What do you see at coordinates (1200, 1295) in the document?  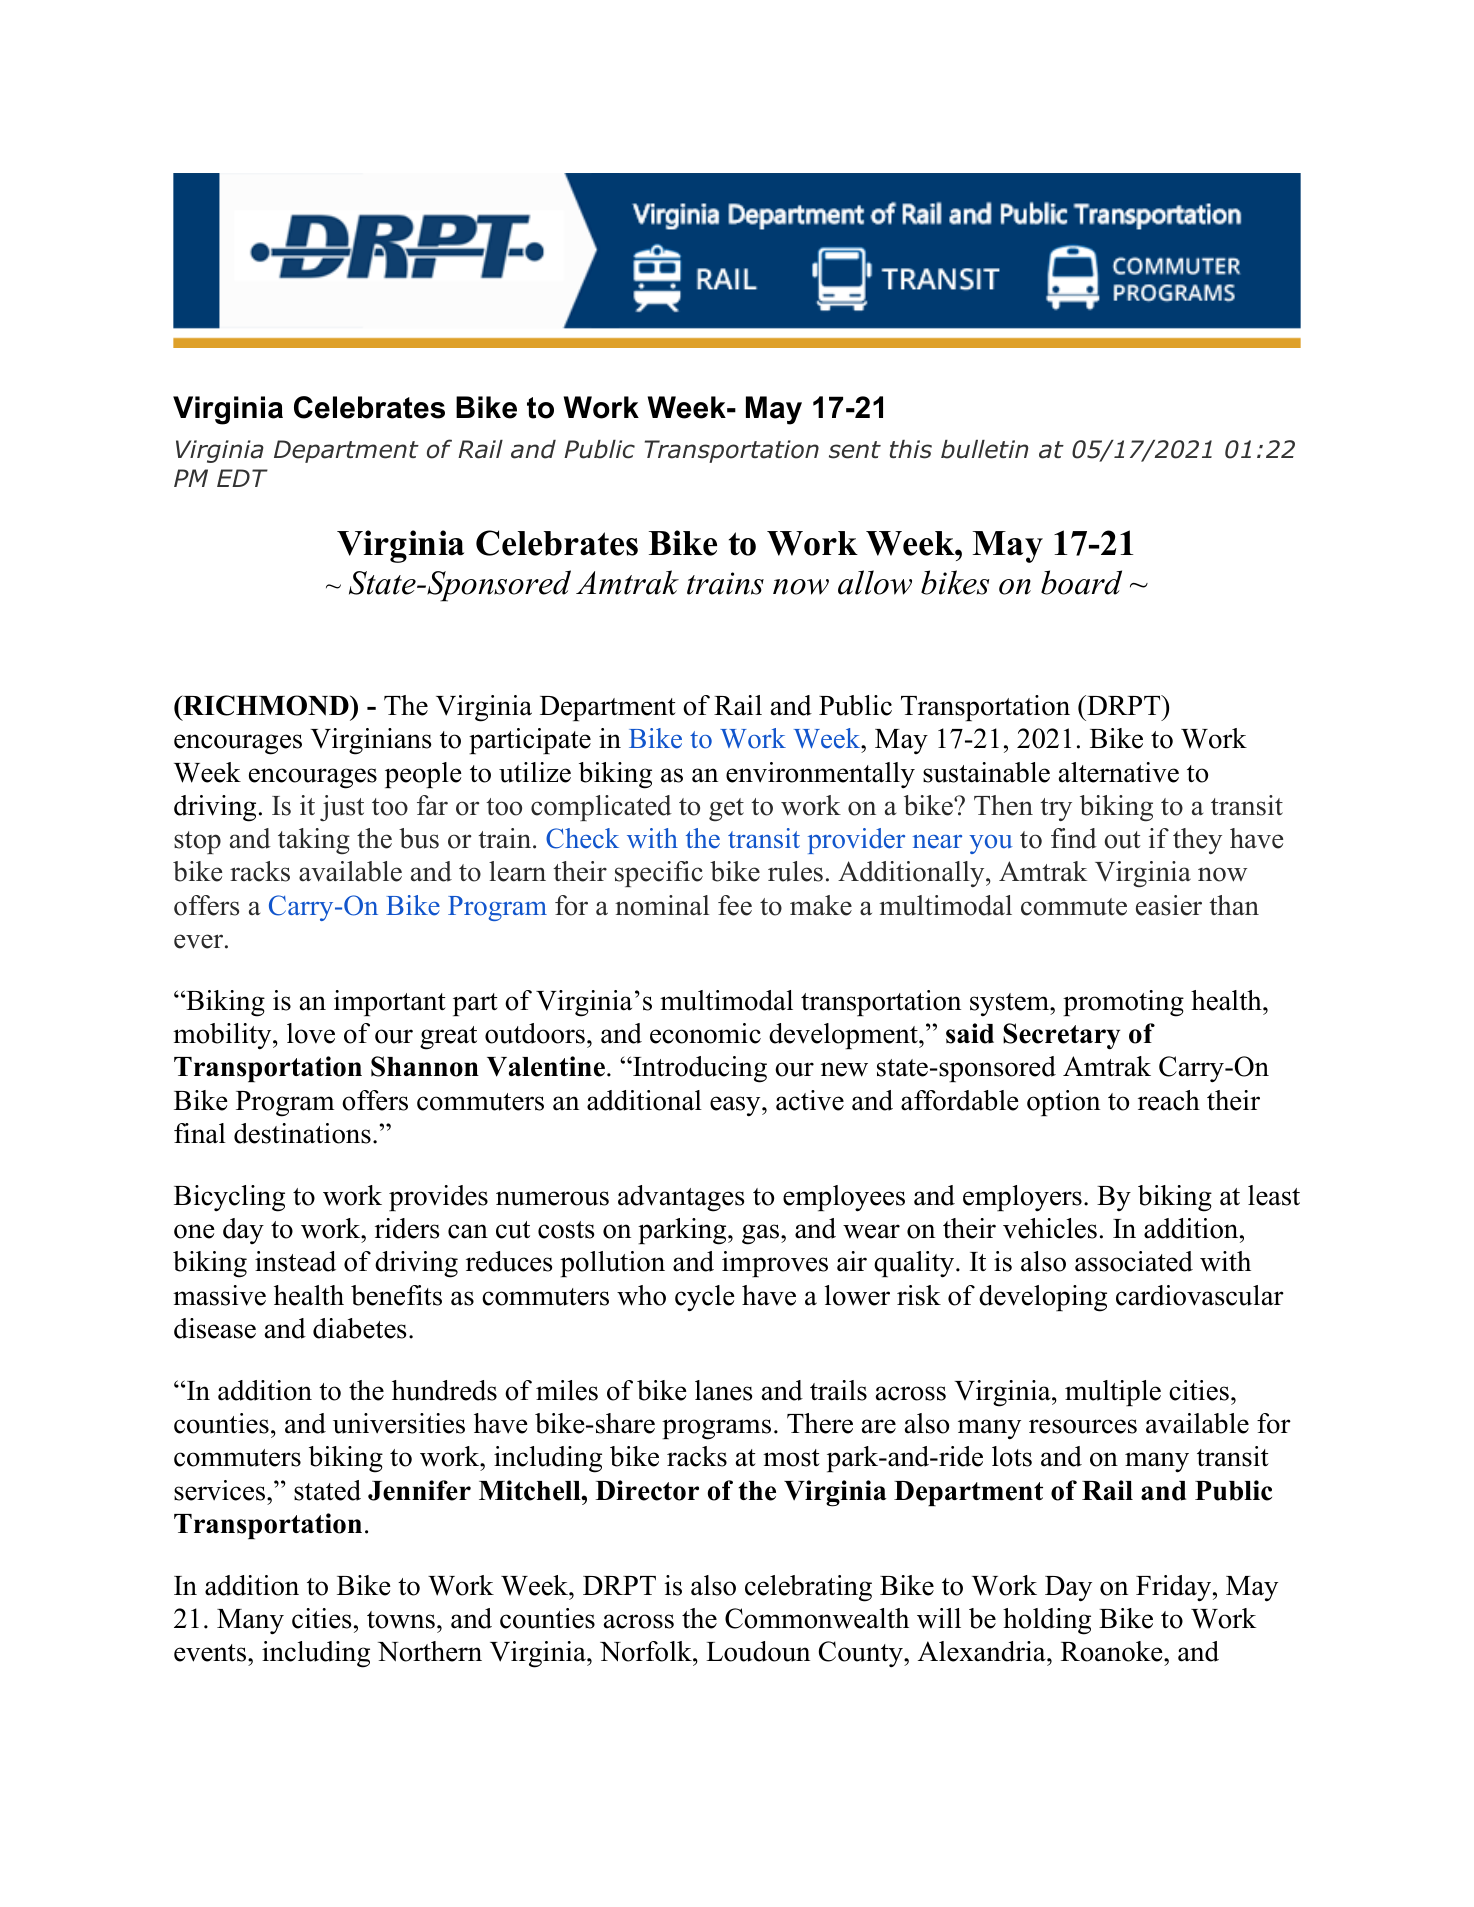 I see `cardiovascular` at bounding box center [1200, 1295].
